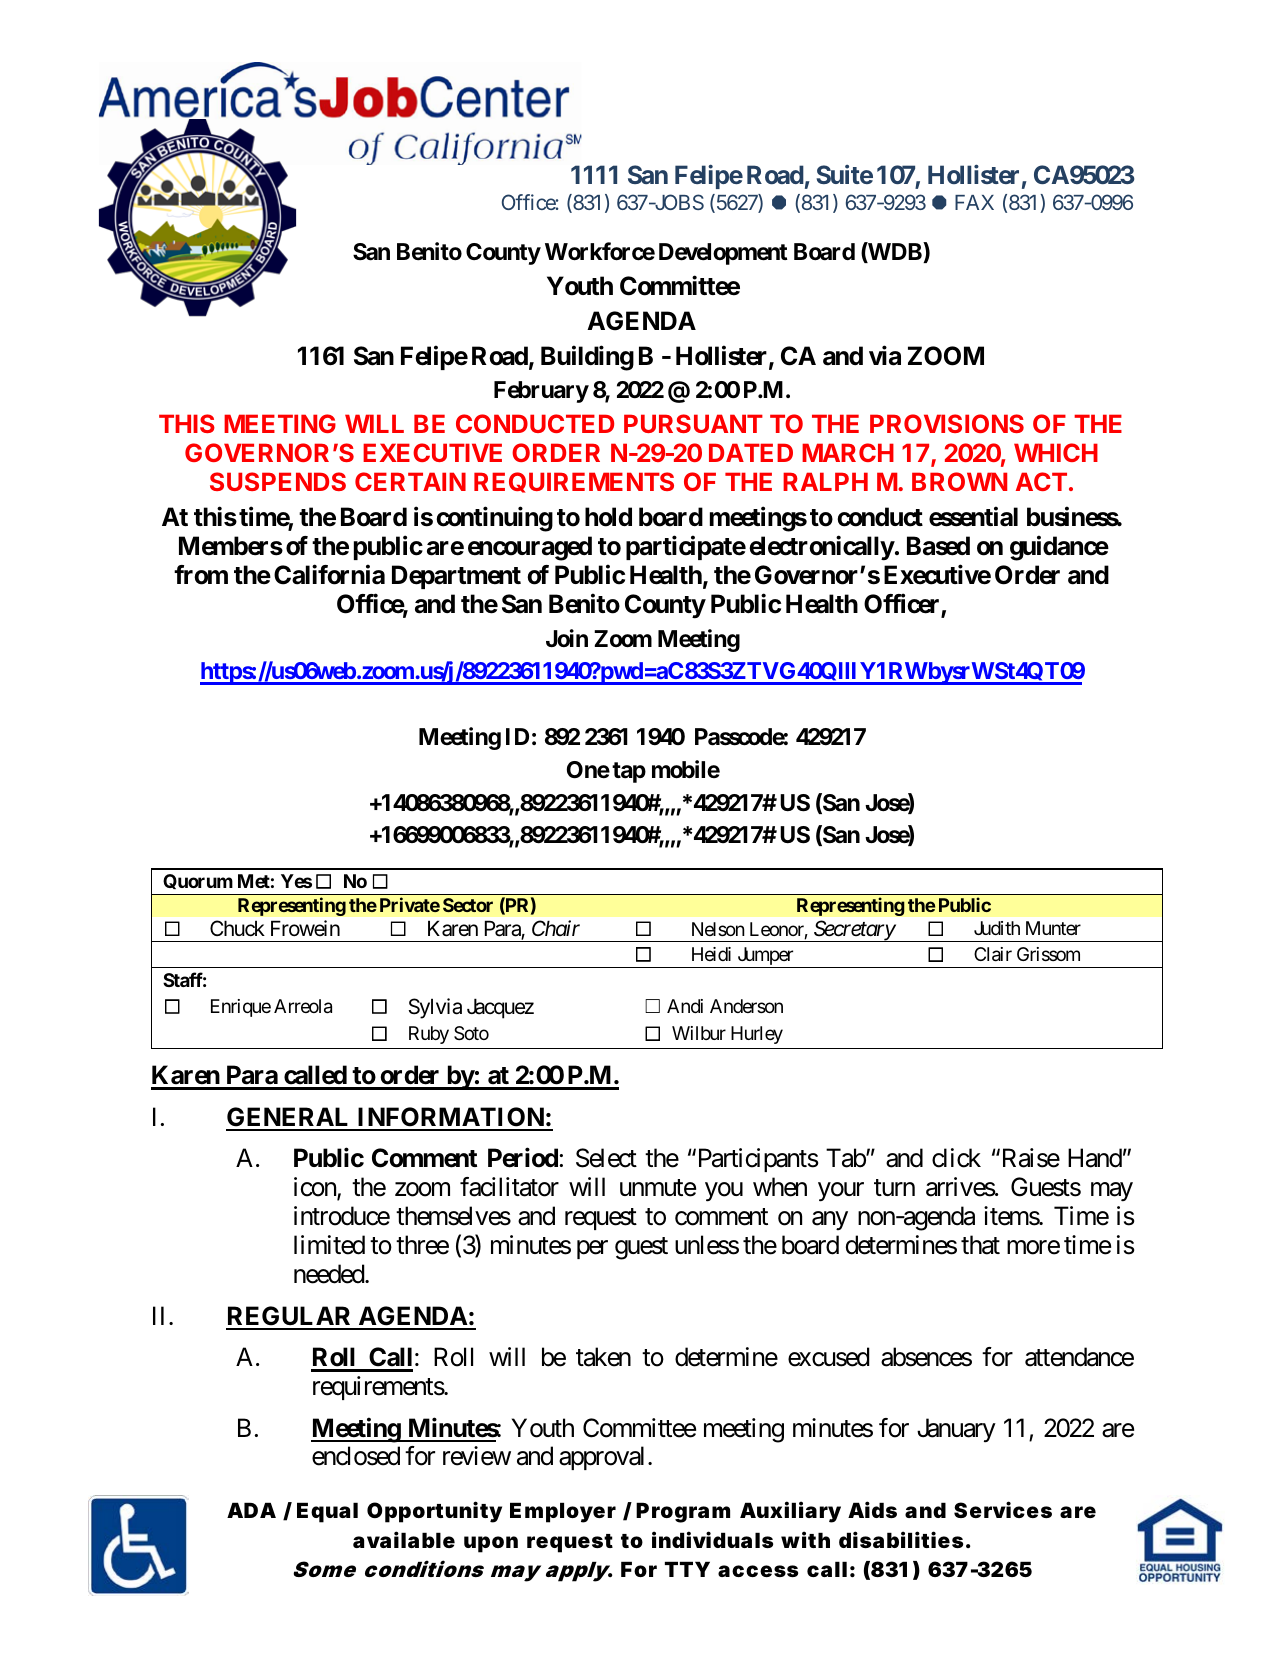 This page has height=1661, width=1283. Describe the element at coordinates (723, 254) in the page. I see `Development` at that location.
